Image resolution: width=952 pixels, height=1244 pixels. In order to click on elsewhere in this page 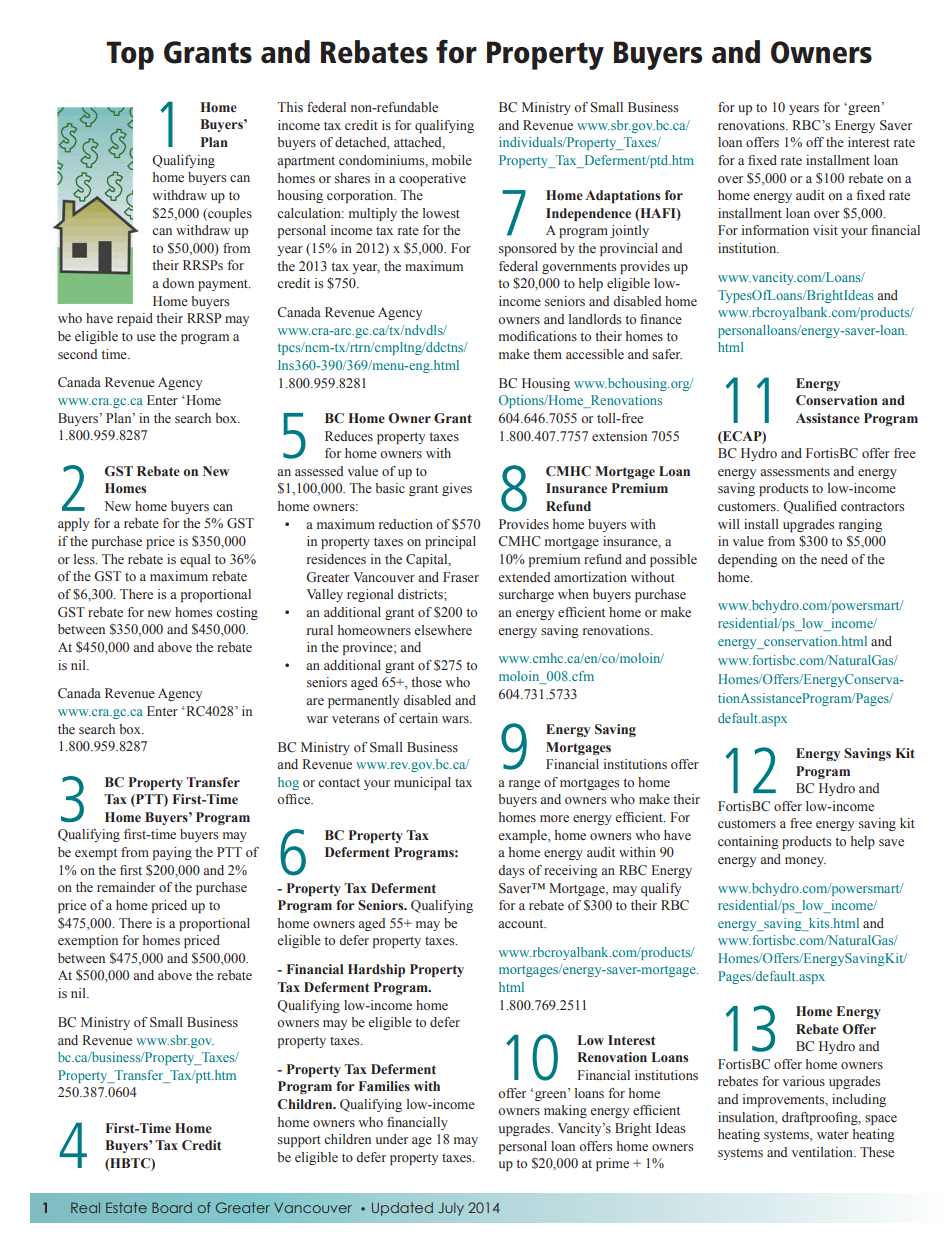, I will do `click(443, 630)`.
